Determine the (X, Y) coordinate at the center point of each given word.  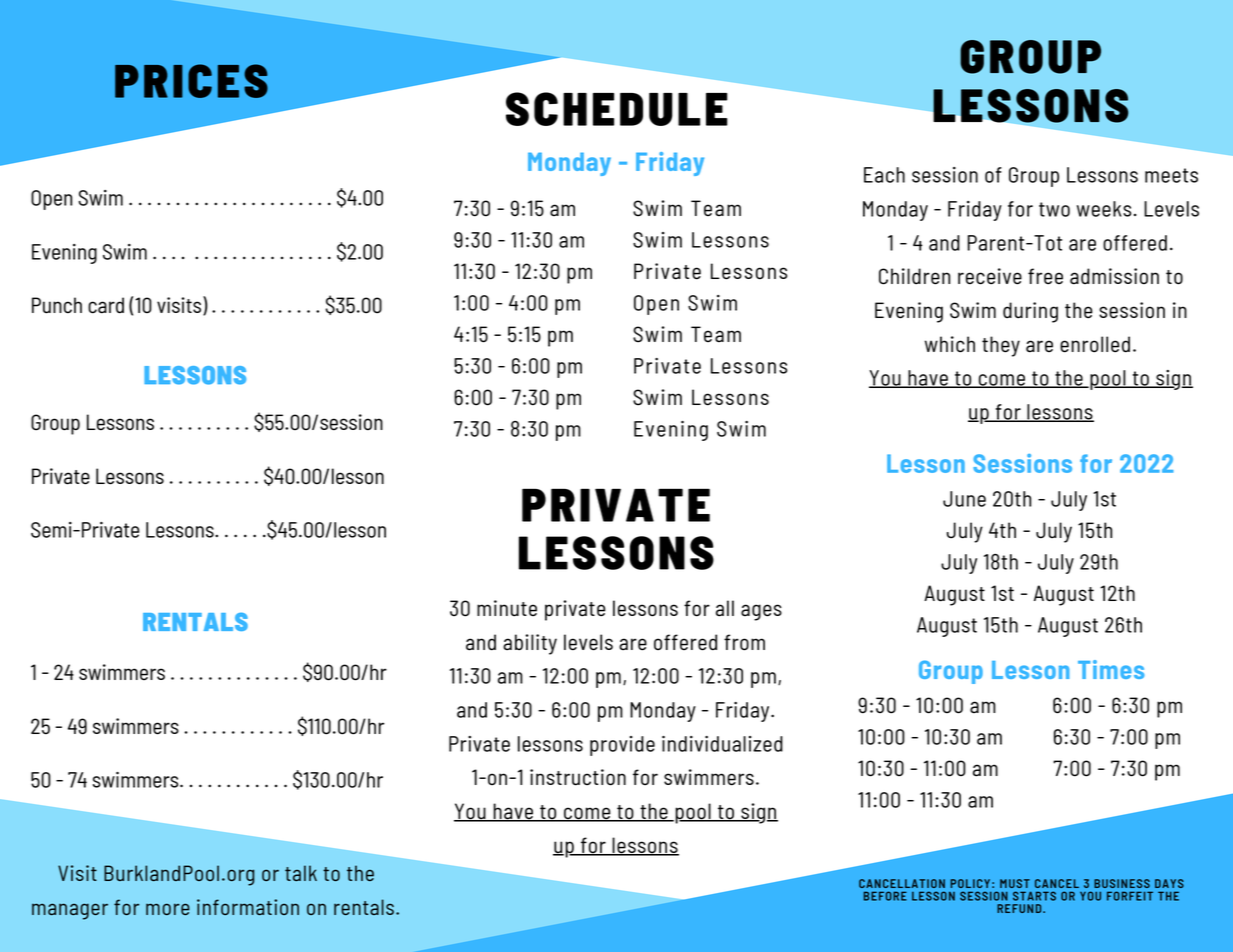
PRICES (191, 81)
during (1030, 312)
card (106, 305)
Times (1111, 669)
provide (622, 746)
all (725, 608)
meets (1171, 175)
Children (914, 276)
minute (507, 608)
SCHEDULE (617, 109)
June (964, 499)
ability (530, 644)
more (168, 909)
